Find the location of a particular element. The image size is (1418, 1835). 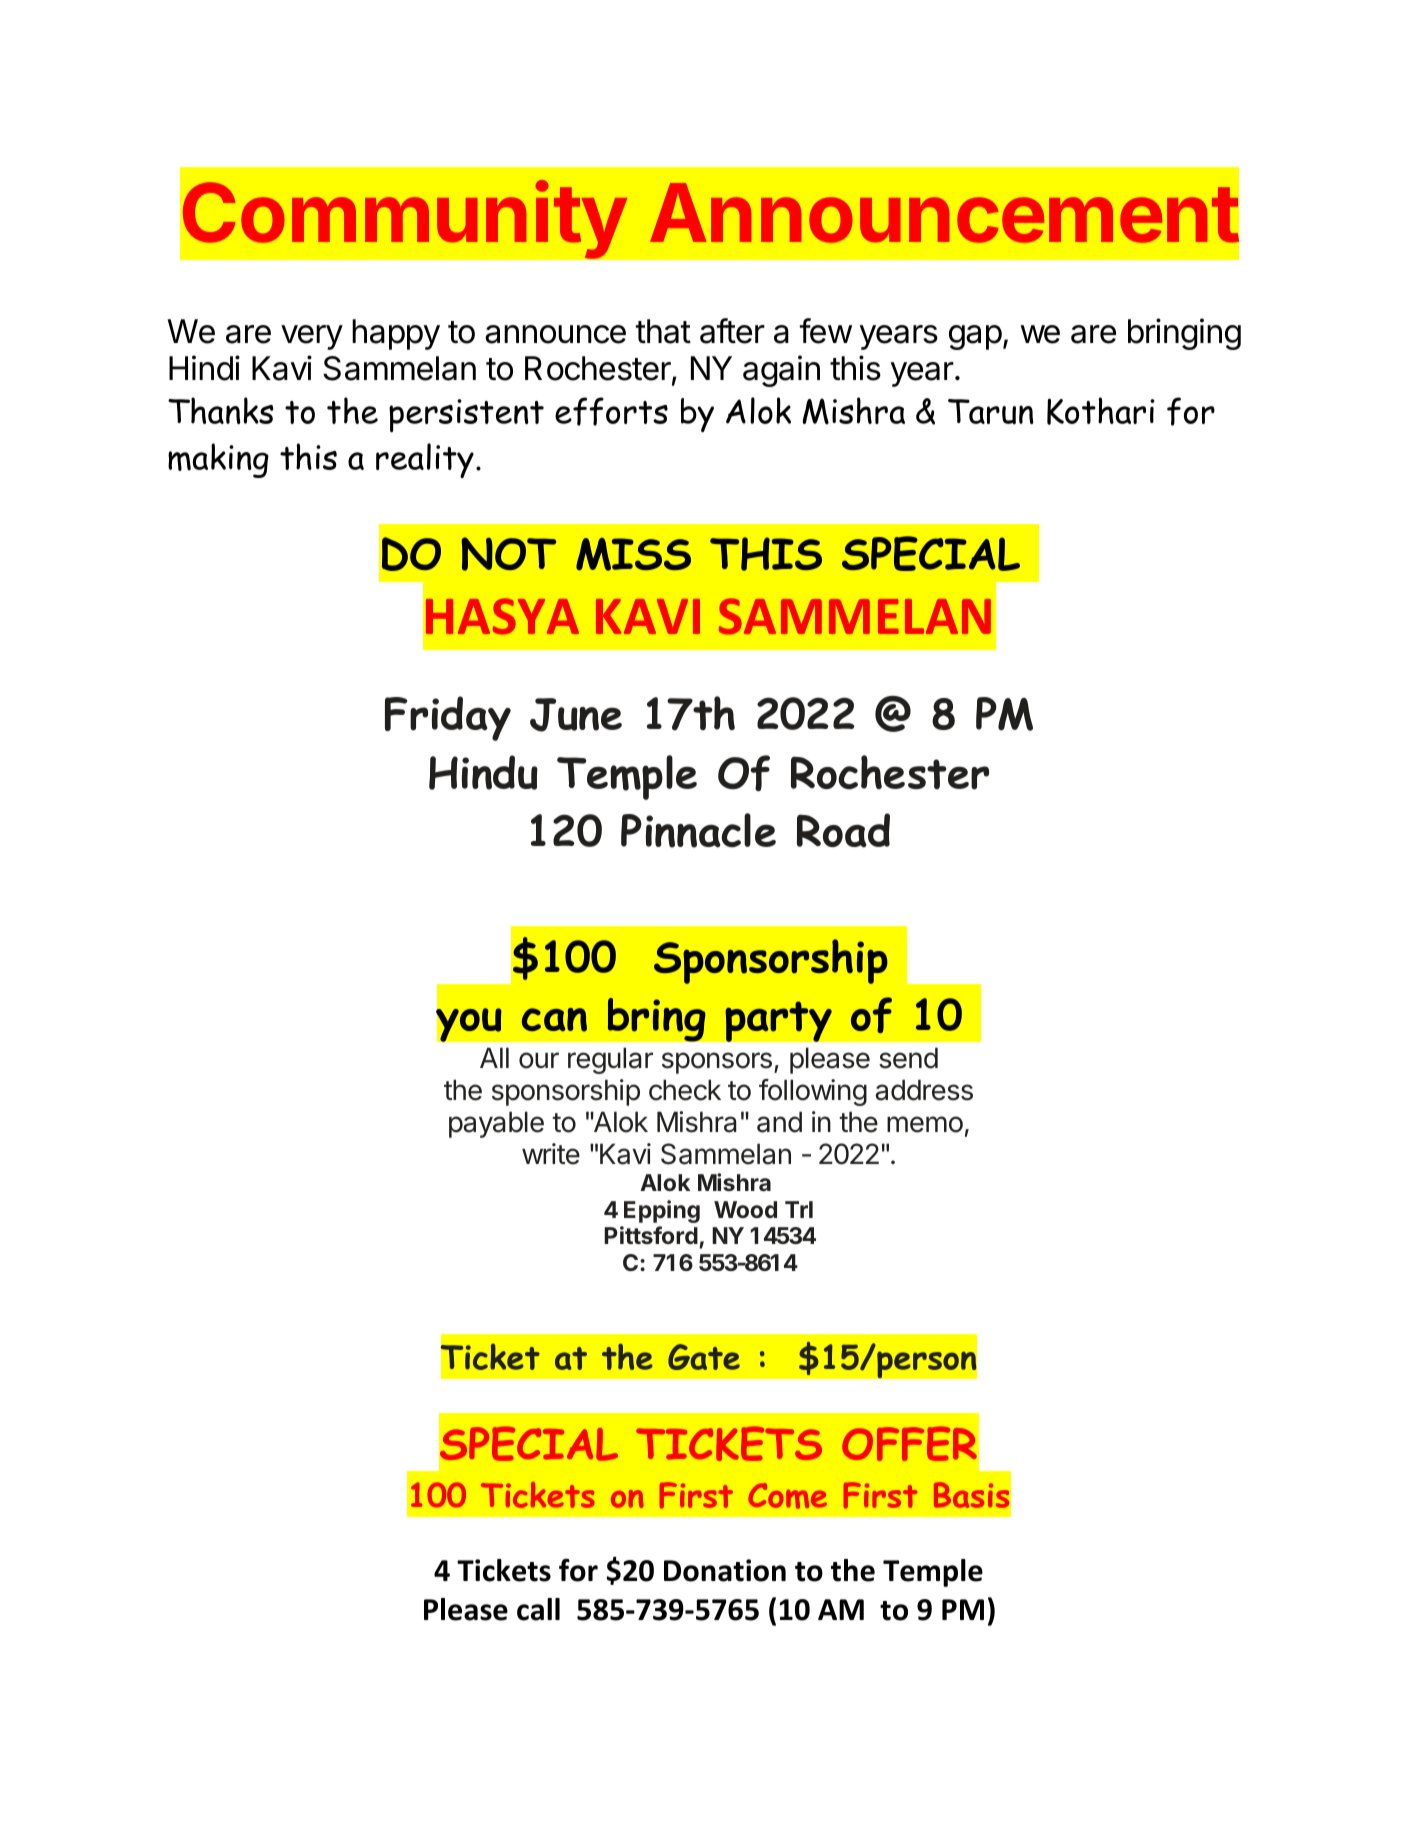

very is located at coordinates (312, 337).
